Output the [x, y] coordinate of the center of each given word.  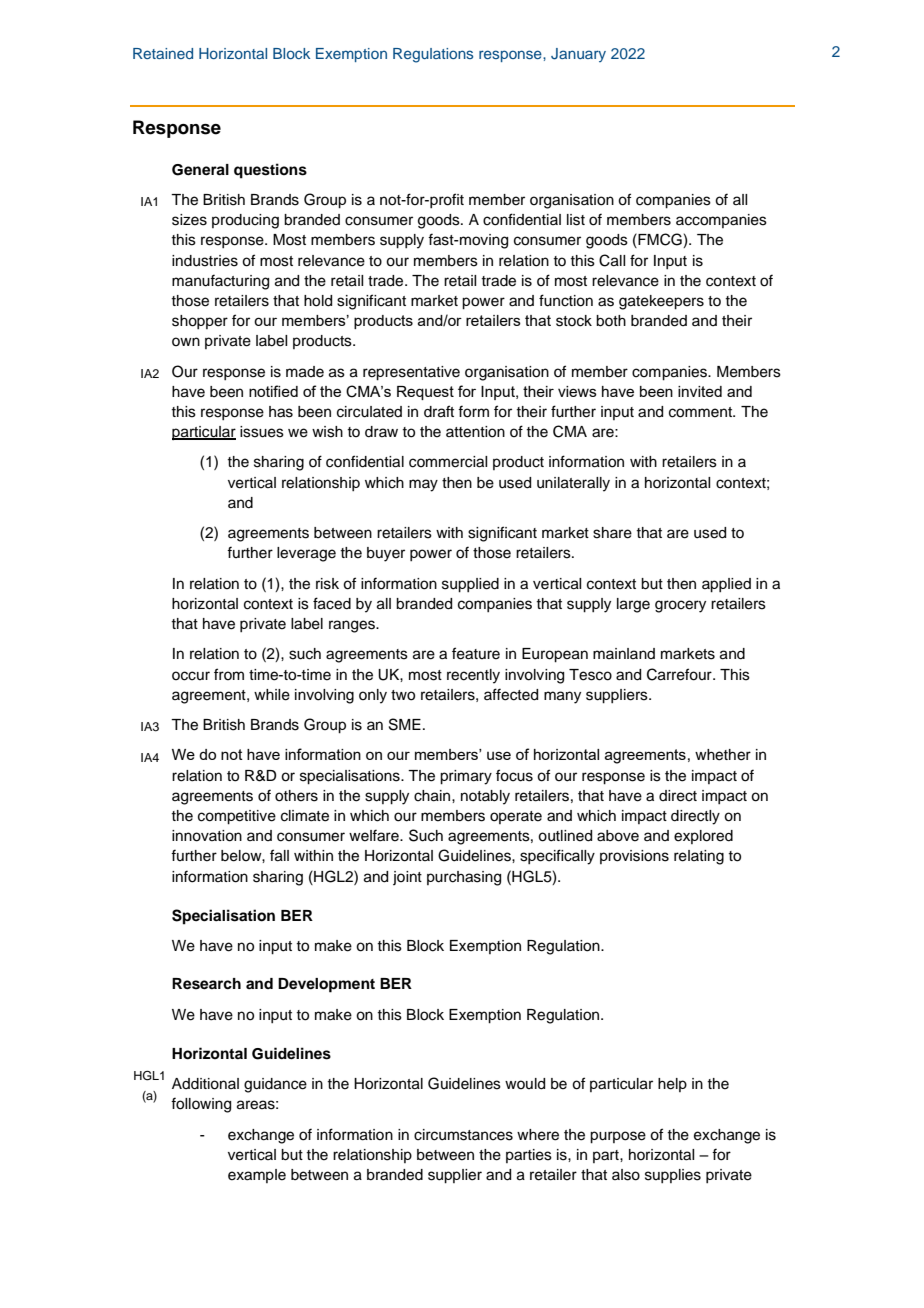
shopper [200, 322]
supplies [673, 1176]
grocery [680, 606]
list [576, 220]
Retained [163, 53]
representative [411, 373]
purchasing [464, 878]
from [229, 674]
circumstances [463, 1135]
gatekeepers [661, 302]
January [578, 55]
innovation [207, 836]
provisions [634, 857]
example [257, 1176]
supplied [470, 585]
